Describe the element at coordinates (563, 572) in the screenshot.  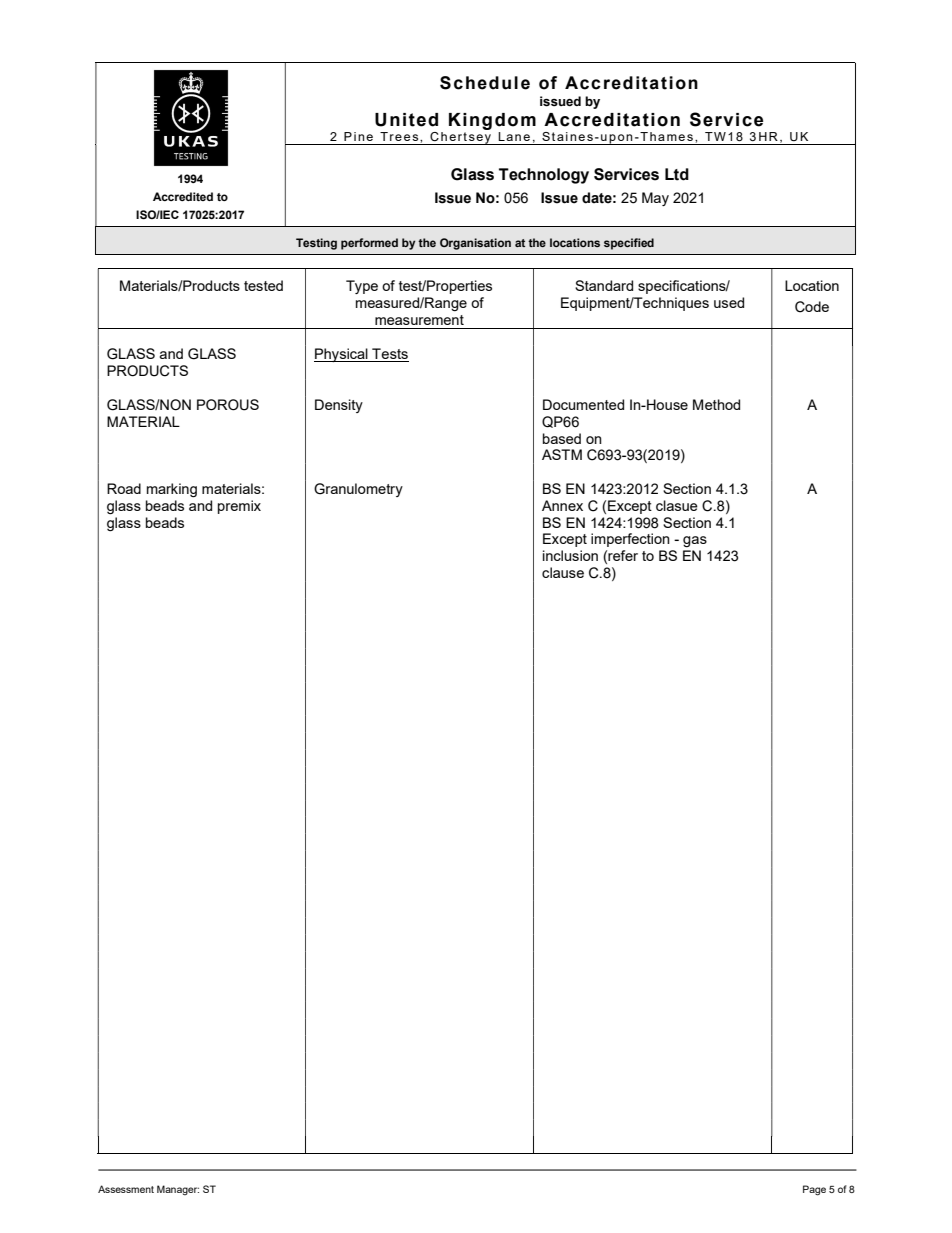
I see `clause` at that location.
